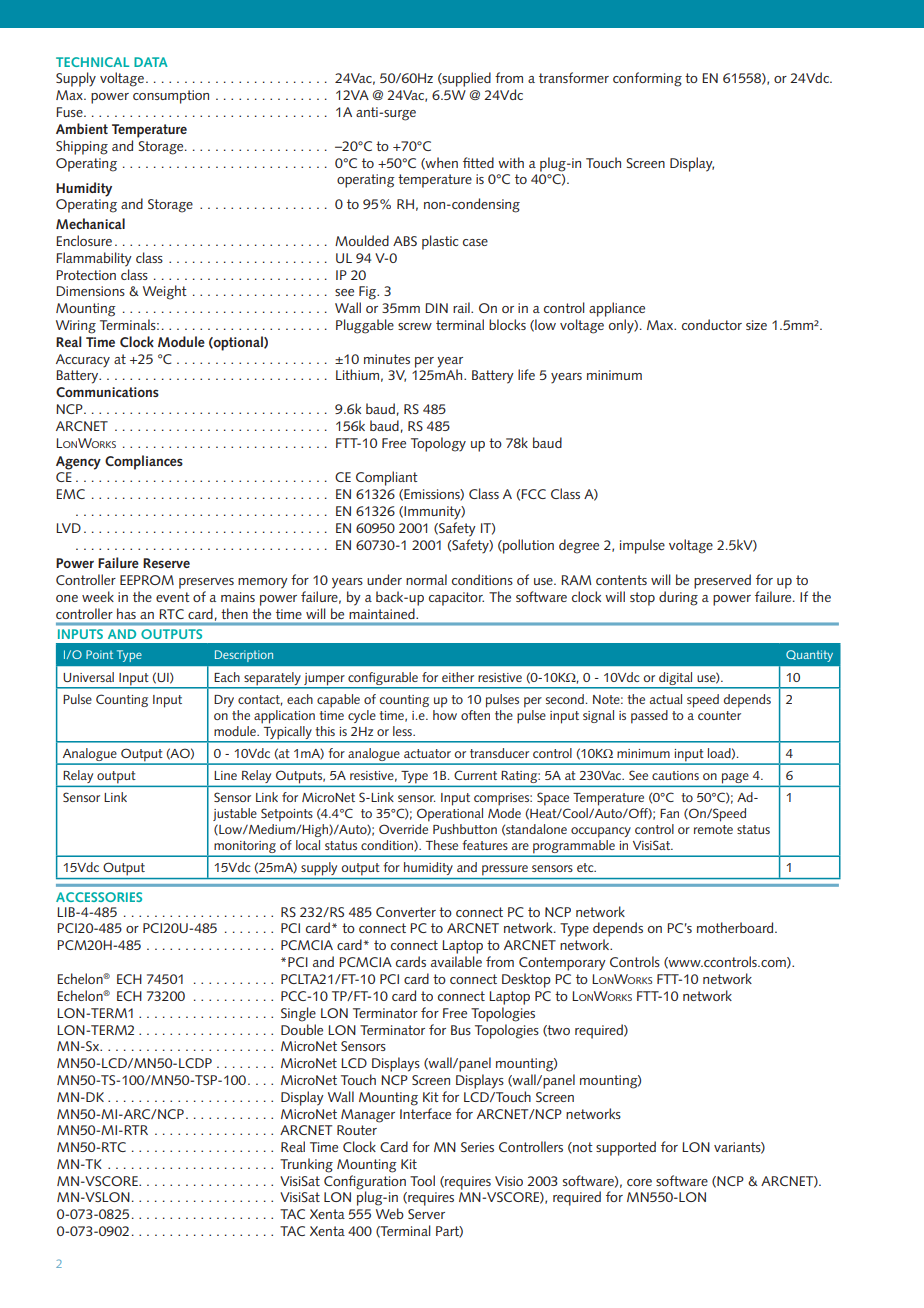 The width and height of the page is (924, 1308). What do you see at coordinates (306, 1165) in the page?
I see `Trunking` at bounding box center [306, 1165].
